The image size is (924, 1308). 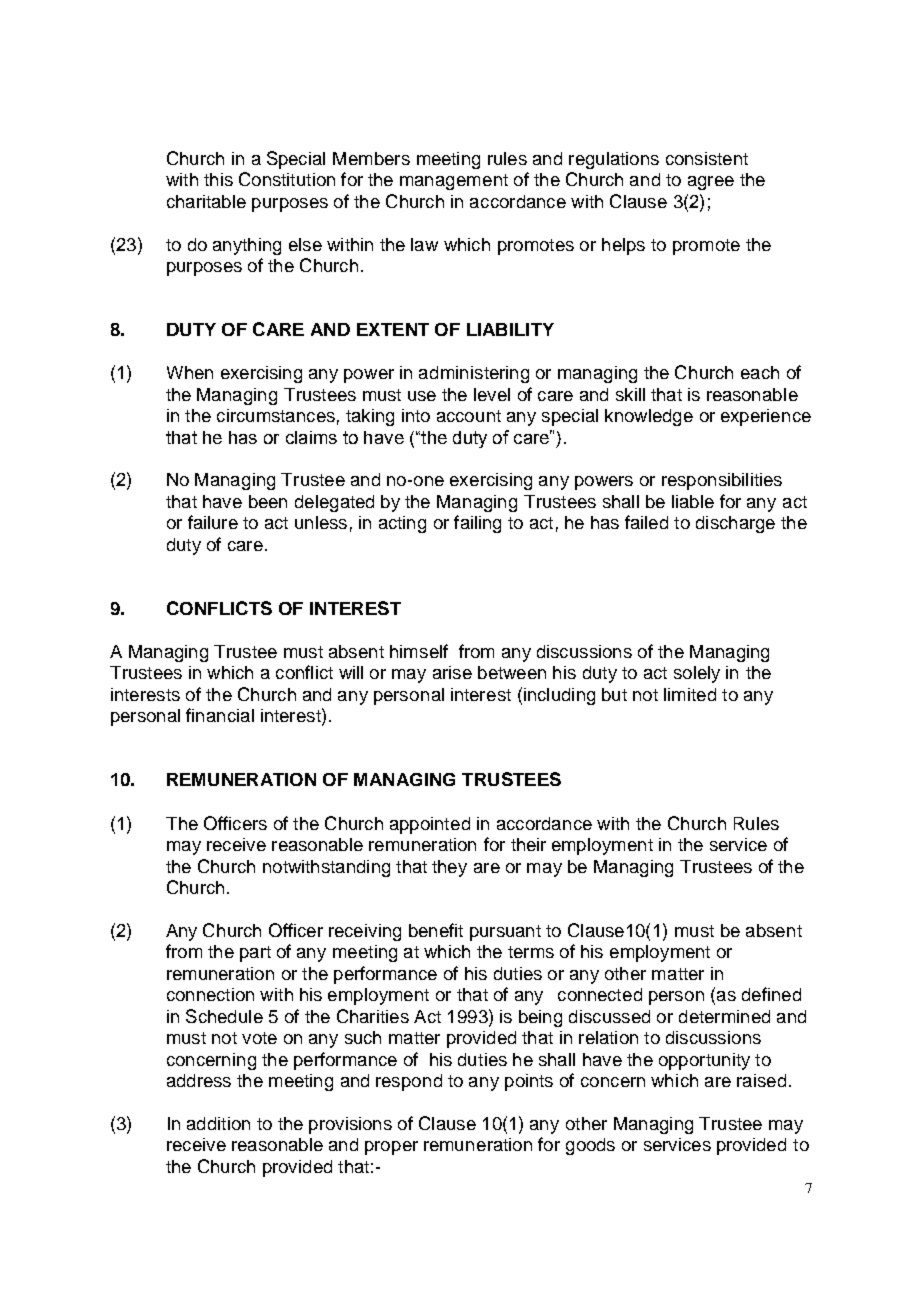 What do you see at coordinates (711, 183) in the document?
I see `agree` at bounding box center [711, 183].
